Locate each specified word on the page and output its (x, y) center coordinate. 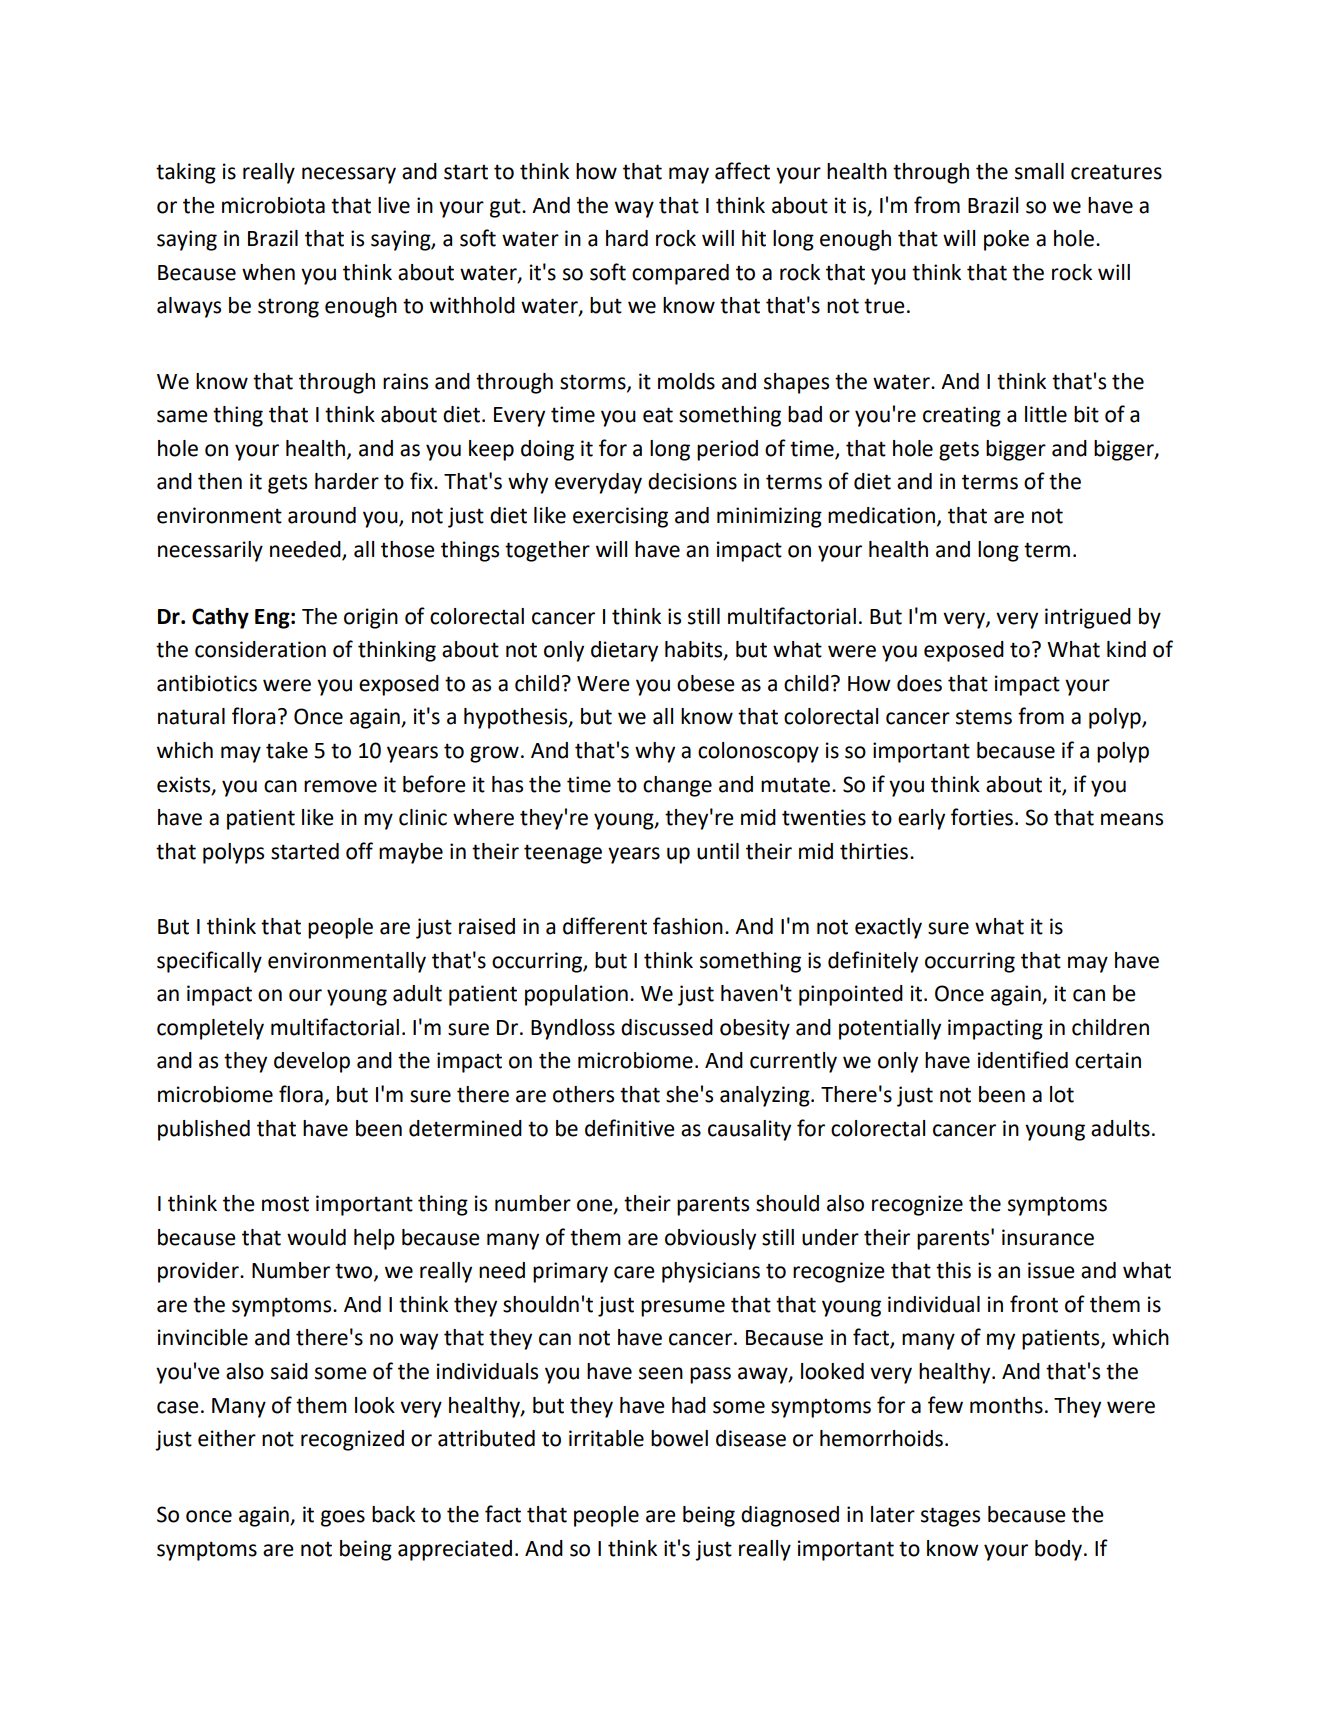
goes (343, 1518)
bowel (679, 1438)
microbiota (273, 205)
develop (312, 1062)
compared (680, 274)
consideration (260, 649)
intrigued (1088, 618)
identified (1023, 1060)
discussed (667, 1027)
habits (695, 650)
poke (1006, 240)
